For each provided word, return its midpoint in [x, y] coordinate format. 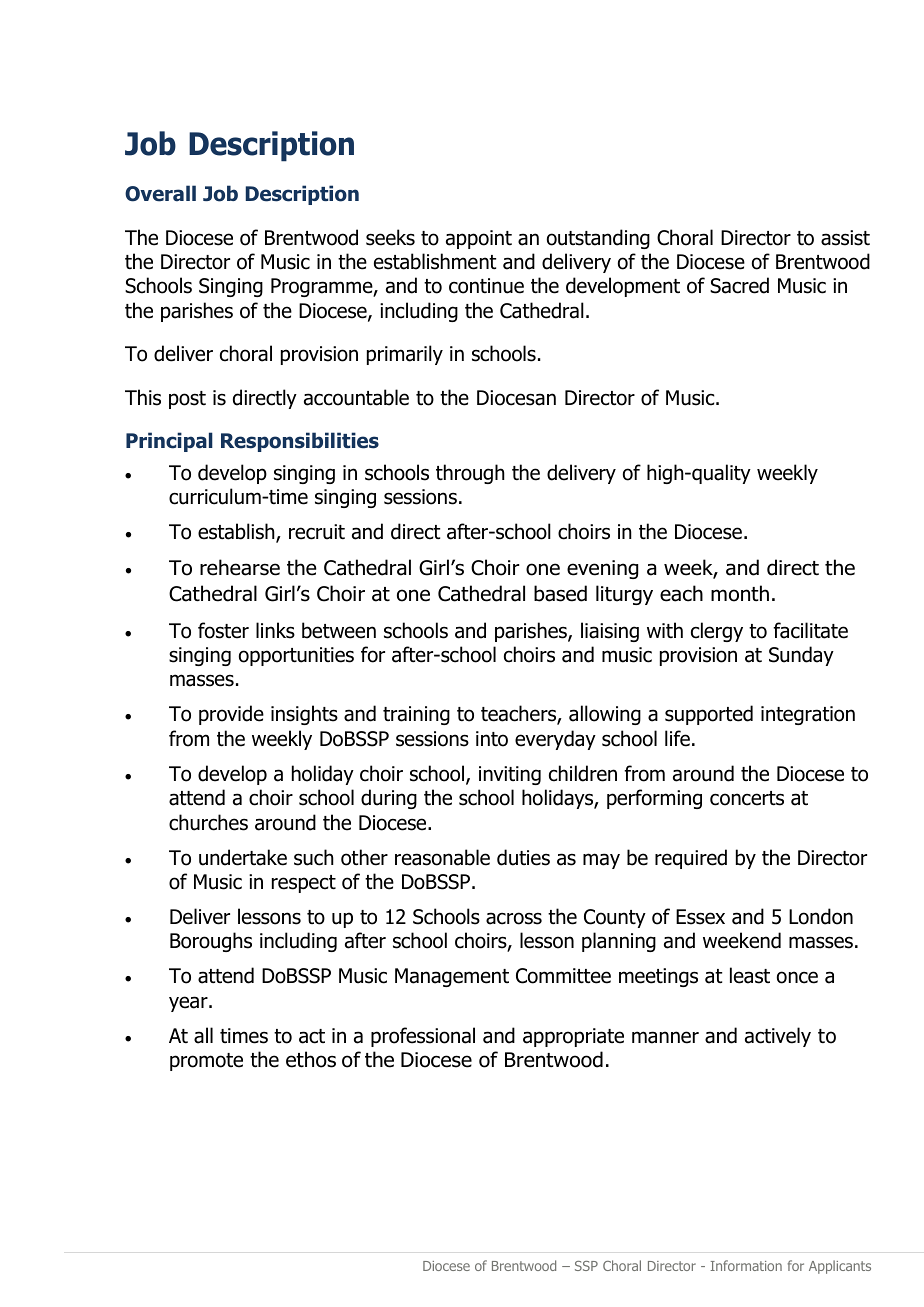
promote [206, 1062]
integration [808, 715]
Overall [160, 193]
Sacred [739, 285]
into [492, 739]
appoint [479, 239]
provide [231, 715]
